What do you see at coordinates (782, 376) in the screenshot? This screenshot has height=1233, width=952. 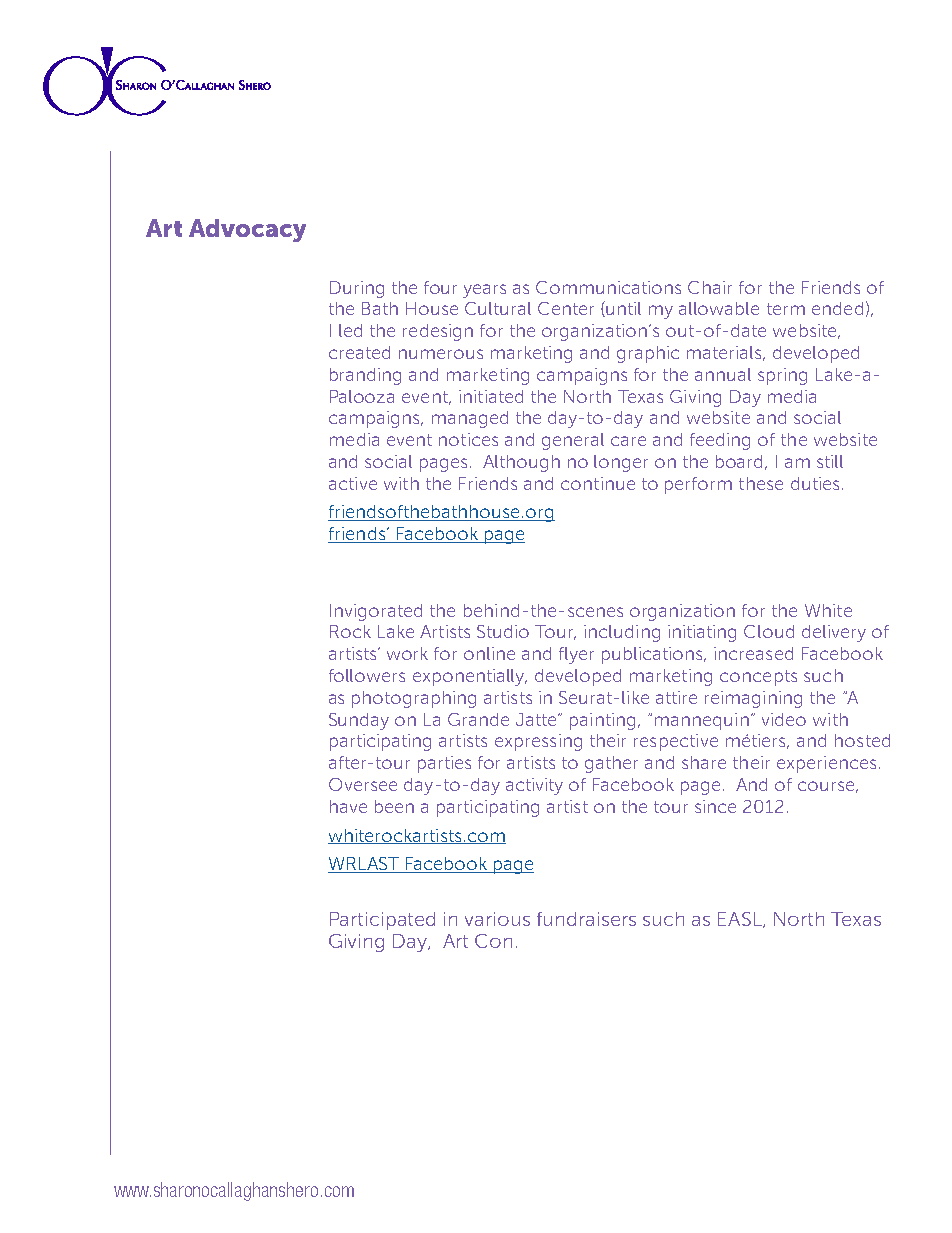 I see `spring` at bounding box center [782, 376].
